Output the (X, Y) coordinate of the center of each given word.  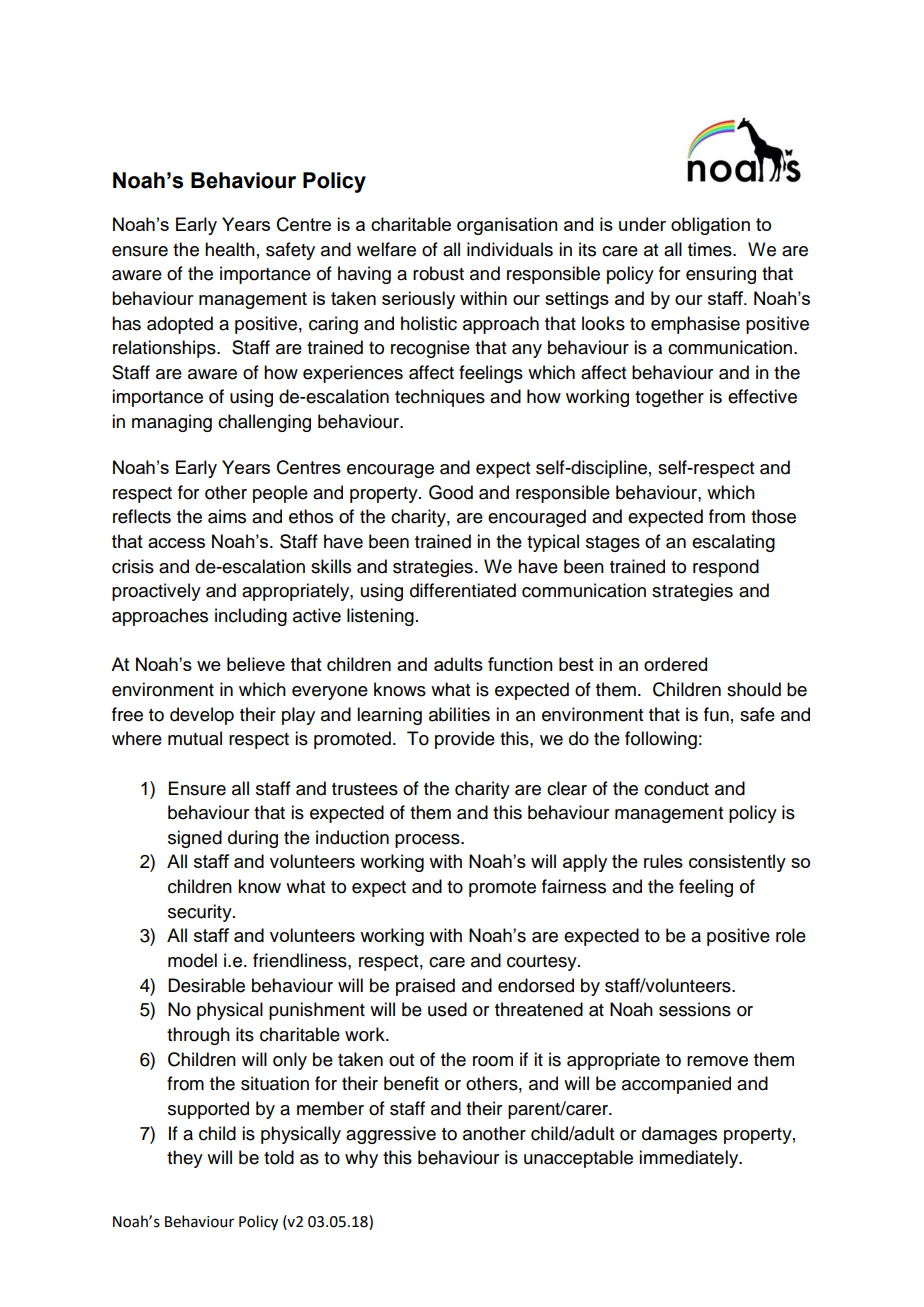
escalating (733, 543)
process (428, 841)
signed (195, 839)
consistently (737, 863)
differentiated (463, 590)
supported (208, 1110)
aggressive (391, 1135)
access (176, 543)
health (230, 249)
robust (438, 273)
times (711, 249)
